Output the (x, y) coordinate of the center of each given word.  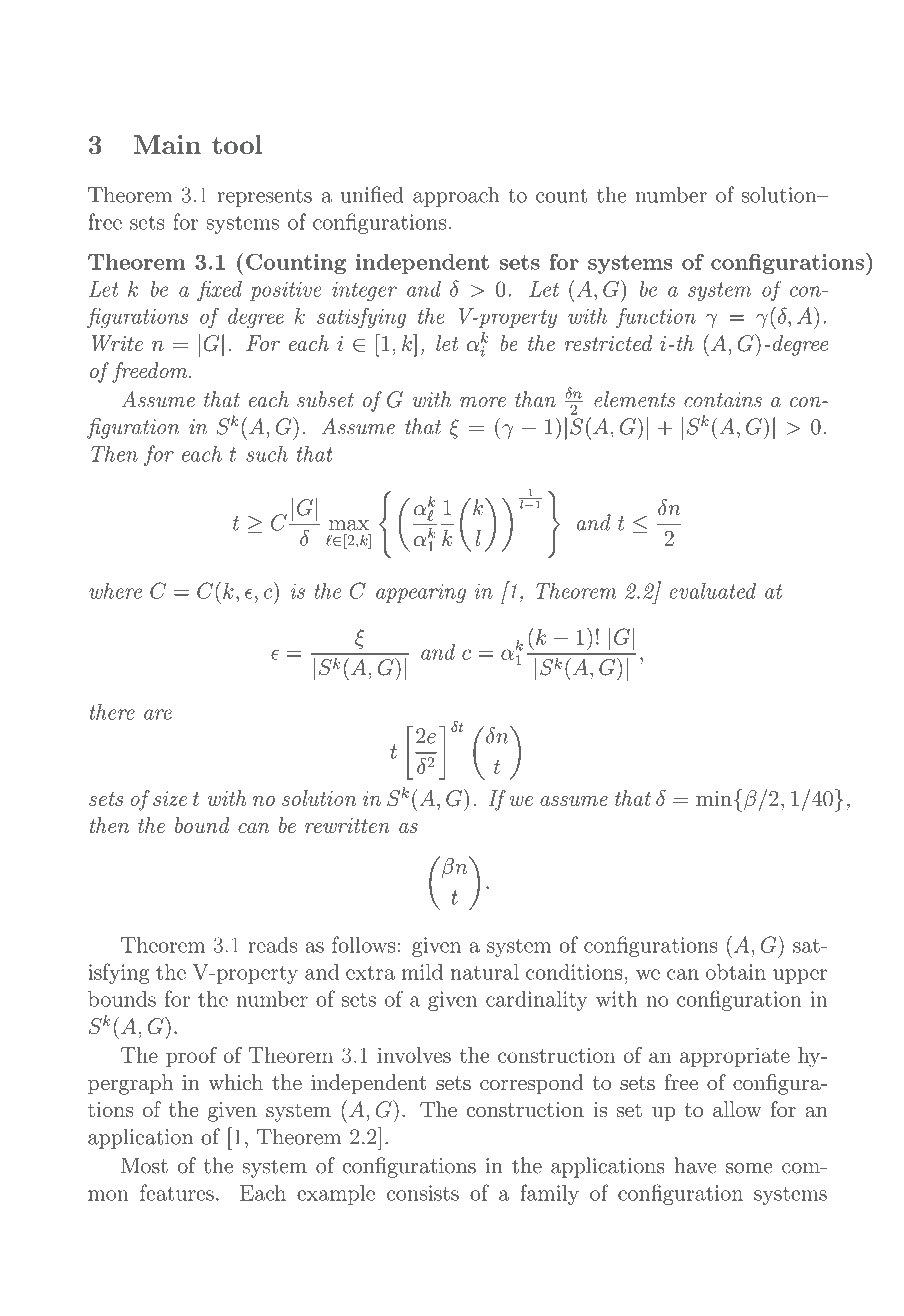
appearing (421, 593)
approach (456, 196)
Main (167, 144)
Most (144, 1165)
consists (423, 1193)
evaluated (713, 591)
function (656, 318)
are (158, 714)
